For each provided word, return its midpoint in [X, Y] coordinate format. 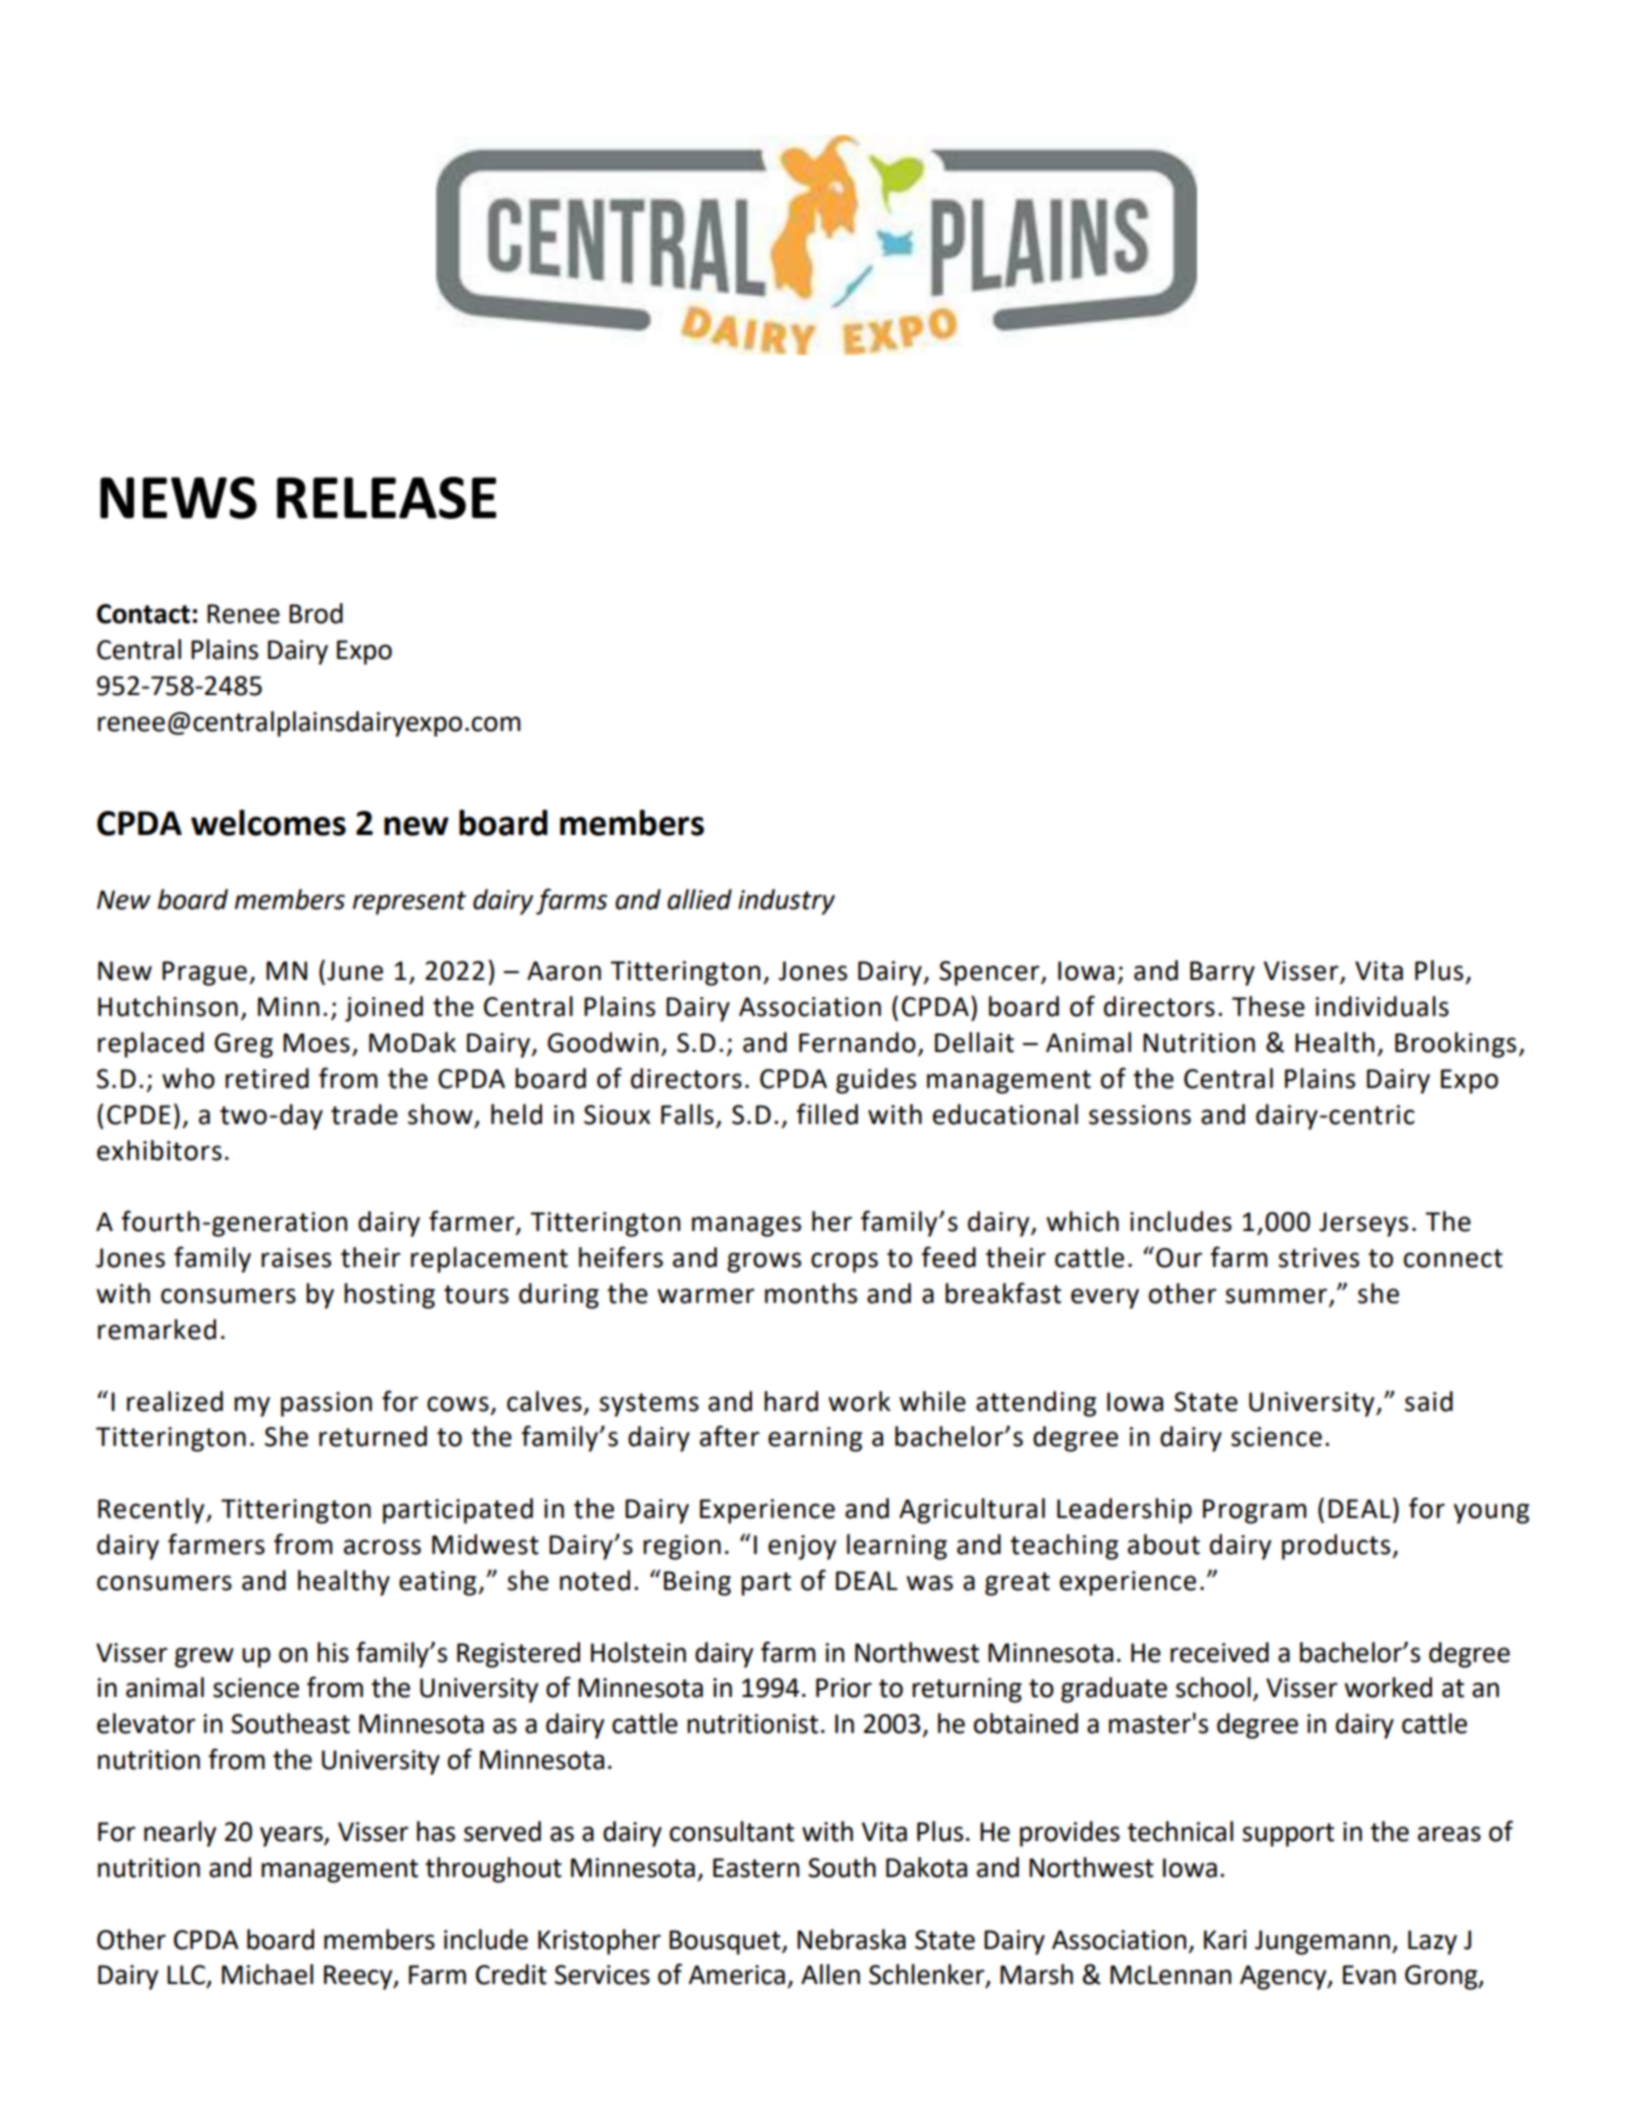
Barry [1222, 973]
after [730, 1436]
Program [1255, 1511]
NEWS [178, 498]
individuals [1382, 1006]
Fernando [857, 1042]
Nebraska [851, 1939]
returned [373, 1436]
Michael [267, 1974]
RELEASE [386, 498]
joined [384, 1009]
